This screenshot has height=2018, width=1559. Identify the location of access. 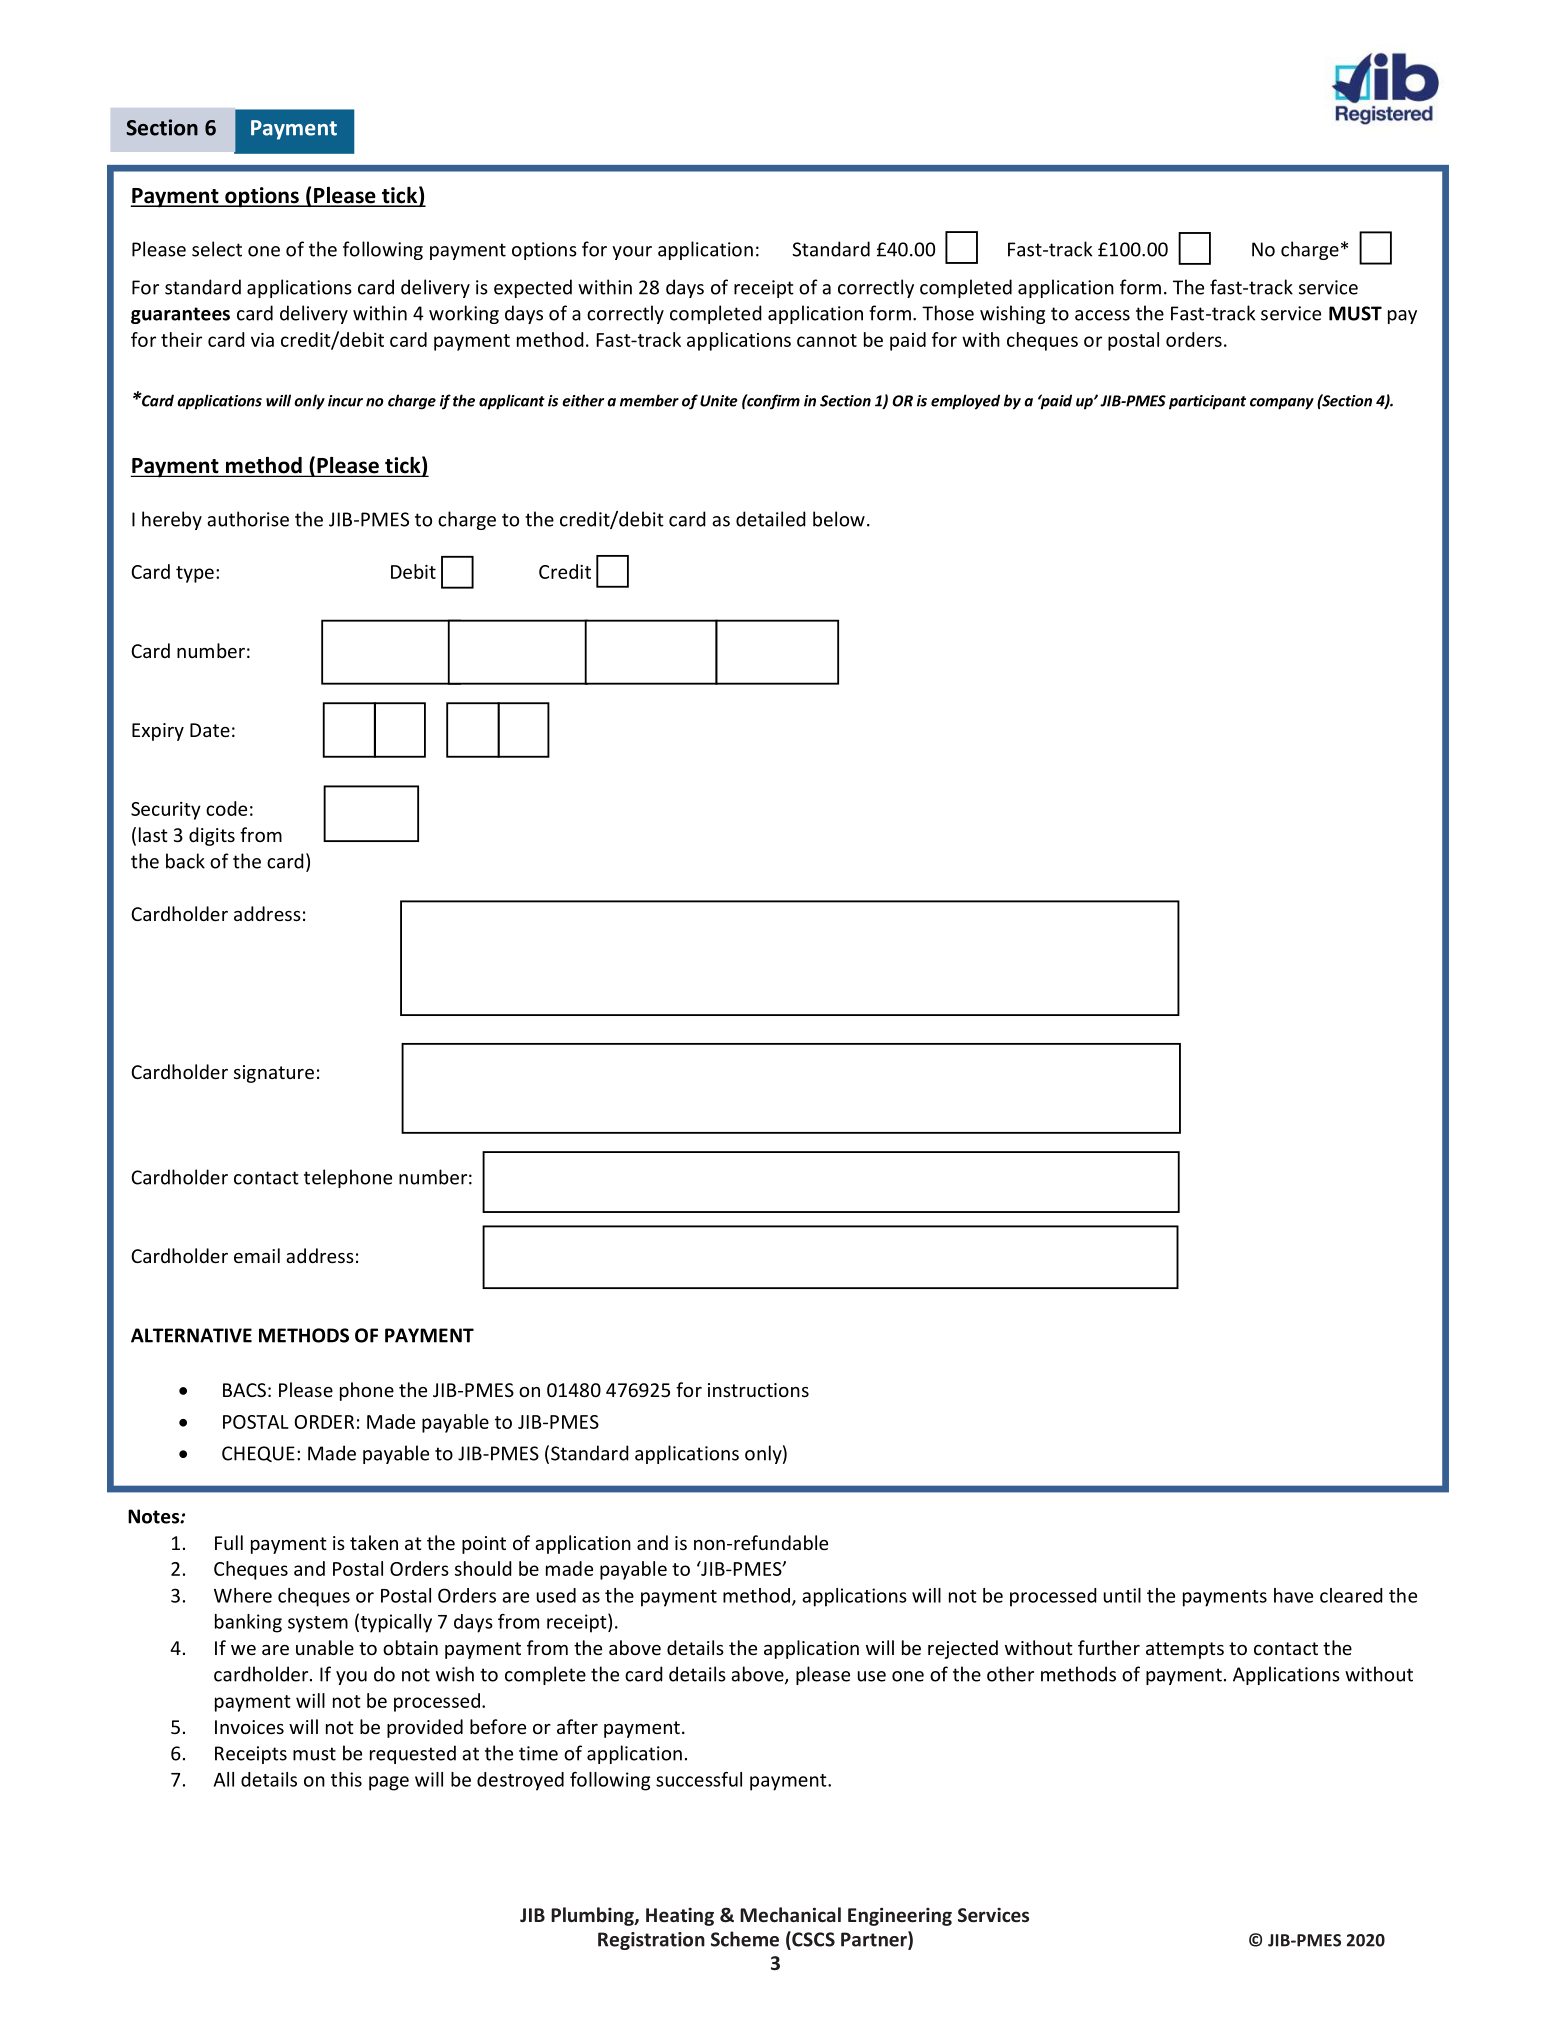
(1102, 315).
